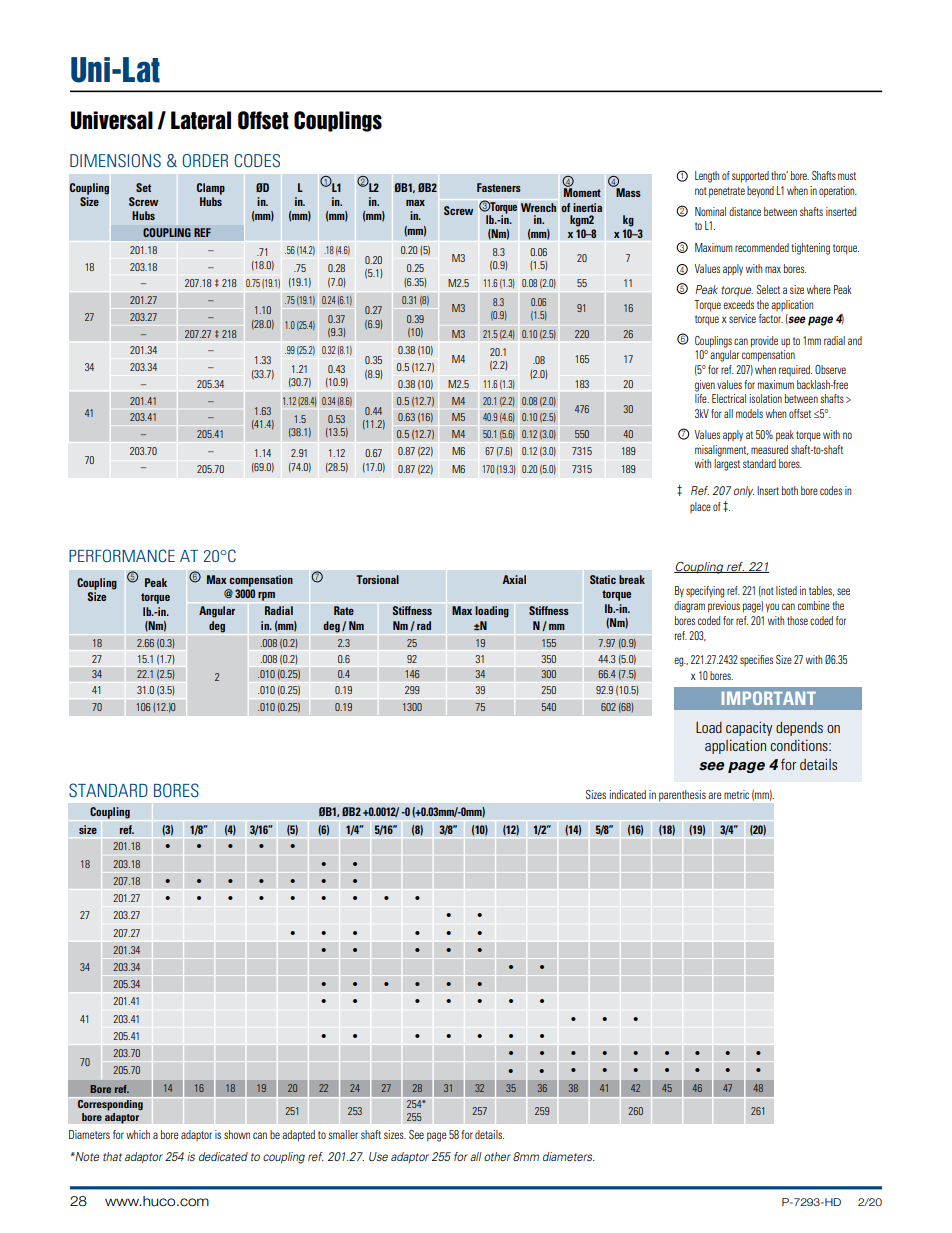 This screenshot has width=952, height=1233. I want to click on Axial, so click(514, 579).
